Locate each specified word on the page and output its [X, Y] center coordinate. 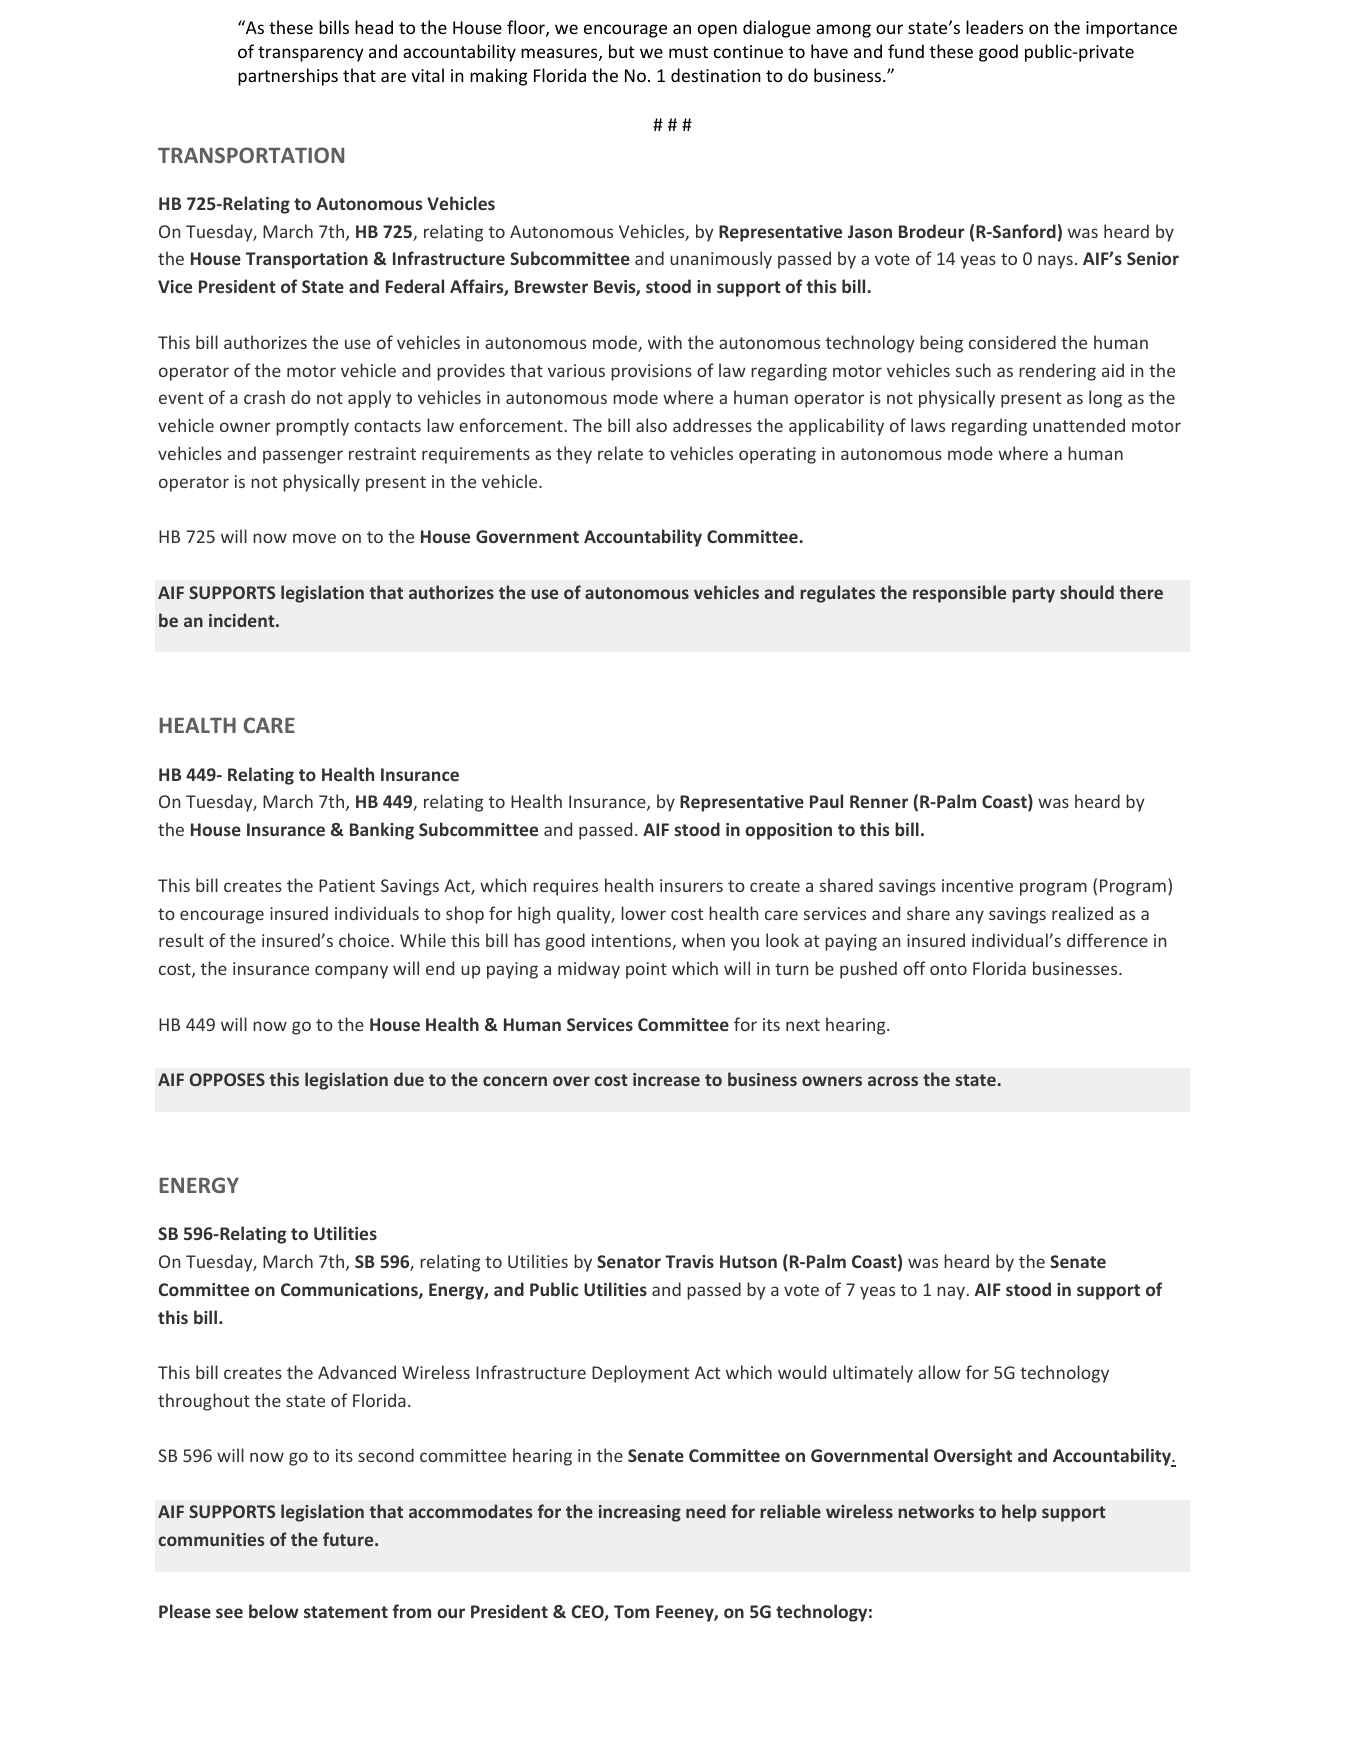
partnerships [288, 77]
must [688, 52]
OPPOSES [227, 1079]
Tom [631, 1611]
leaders [994, 27]
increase [666, 1079]
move [314, 538]
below [274, 1611]
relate [620, 453]
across [893, 1081]
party [1033, 595]
